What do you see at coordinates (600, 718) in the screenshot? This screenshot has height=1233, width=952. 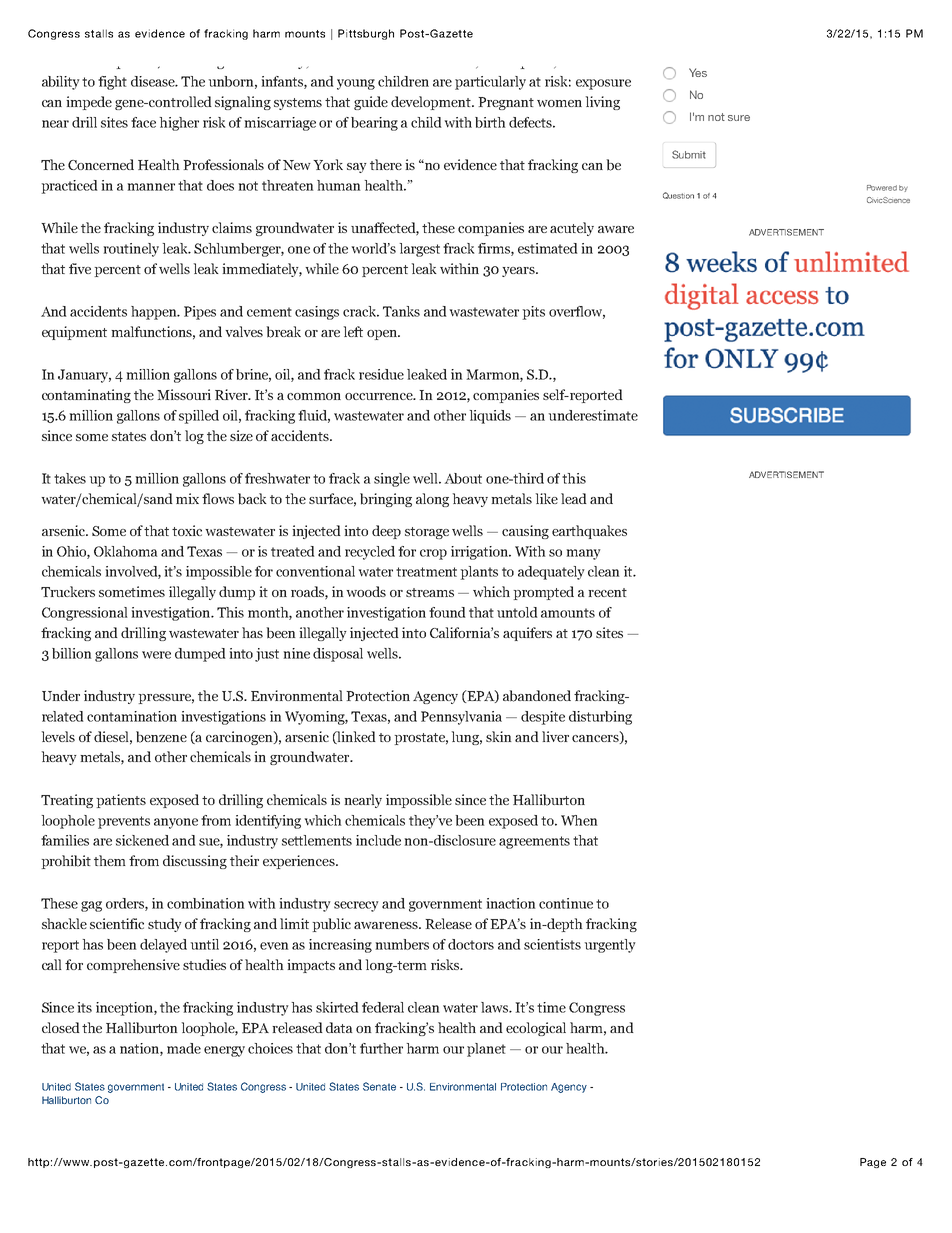 I see `disturbing` at bounding box center [600, 718].
